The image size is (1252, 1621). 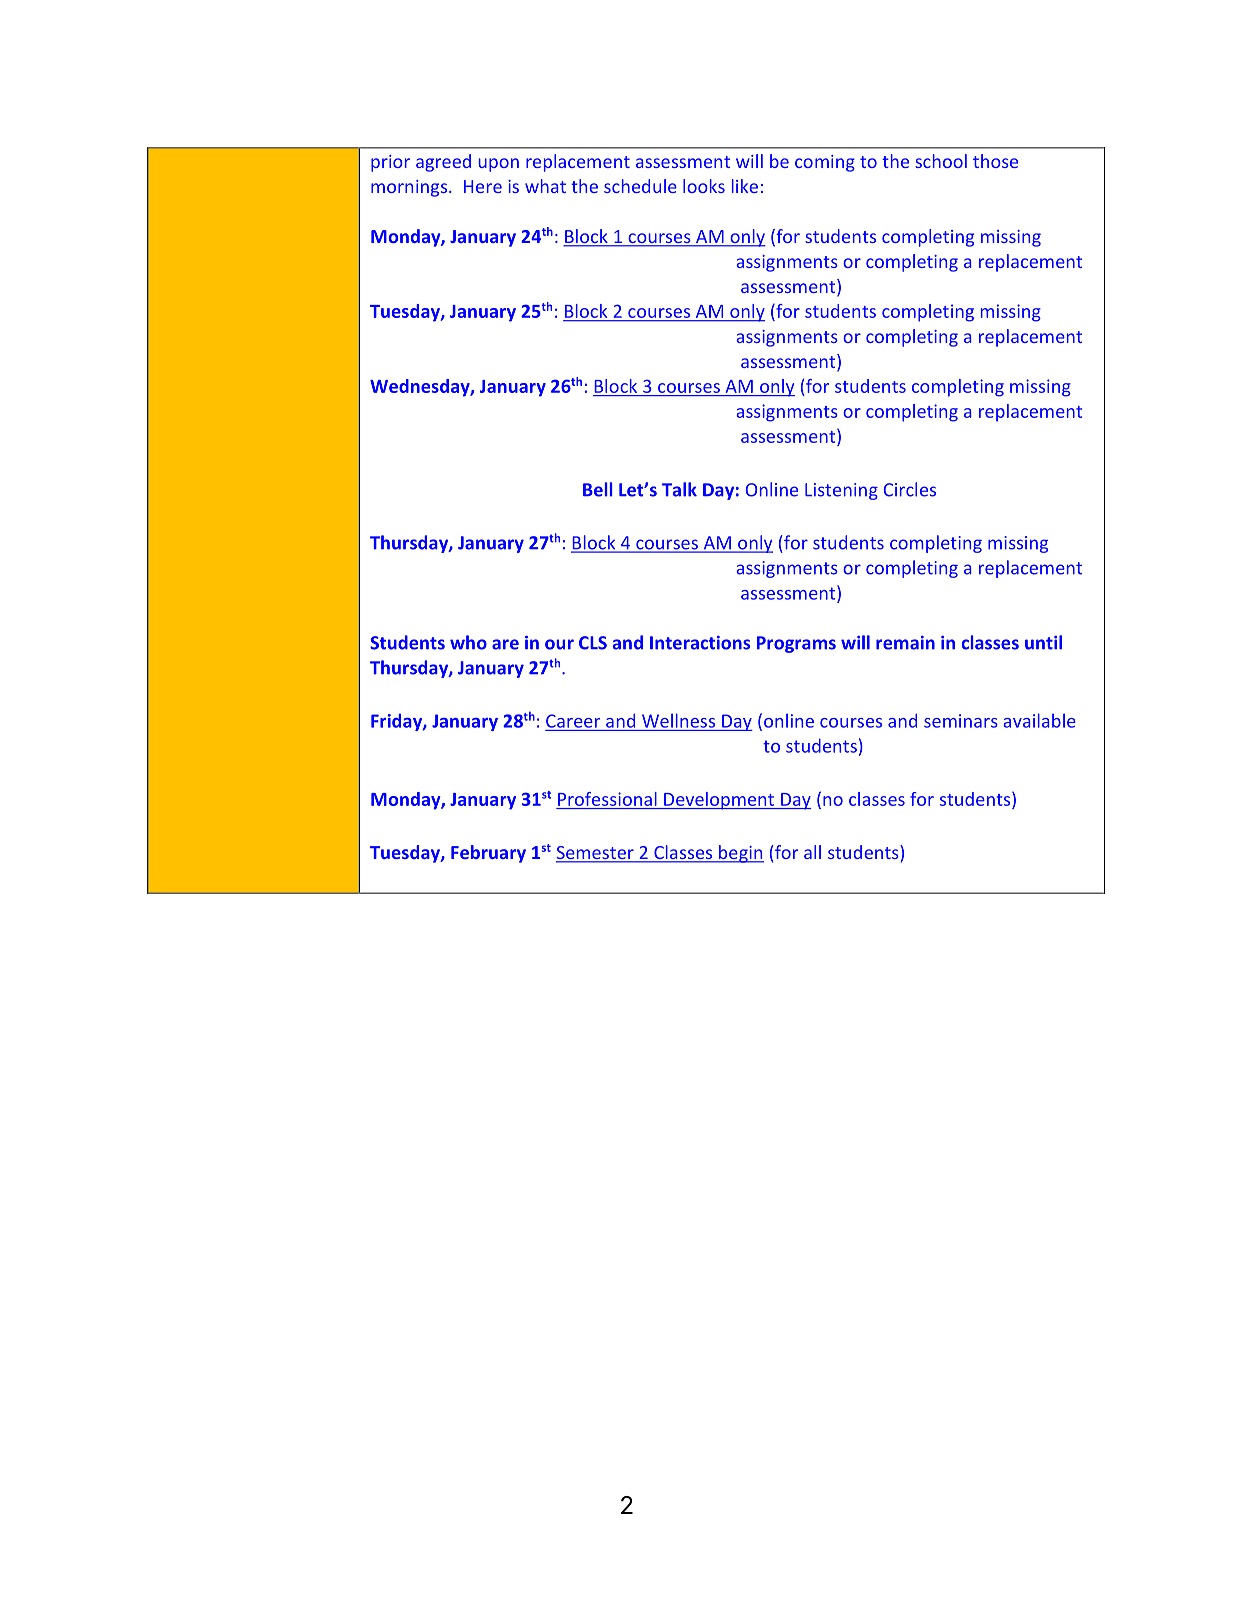 I want to click on Listening, so click(x=841, y=491).
